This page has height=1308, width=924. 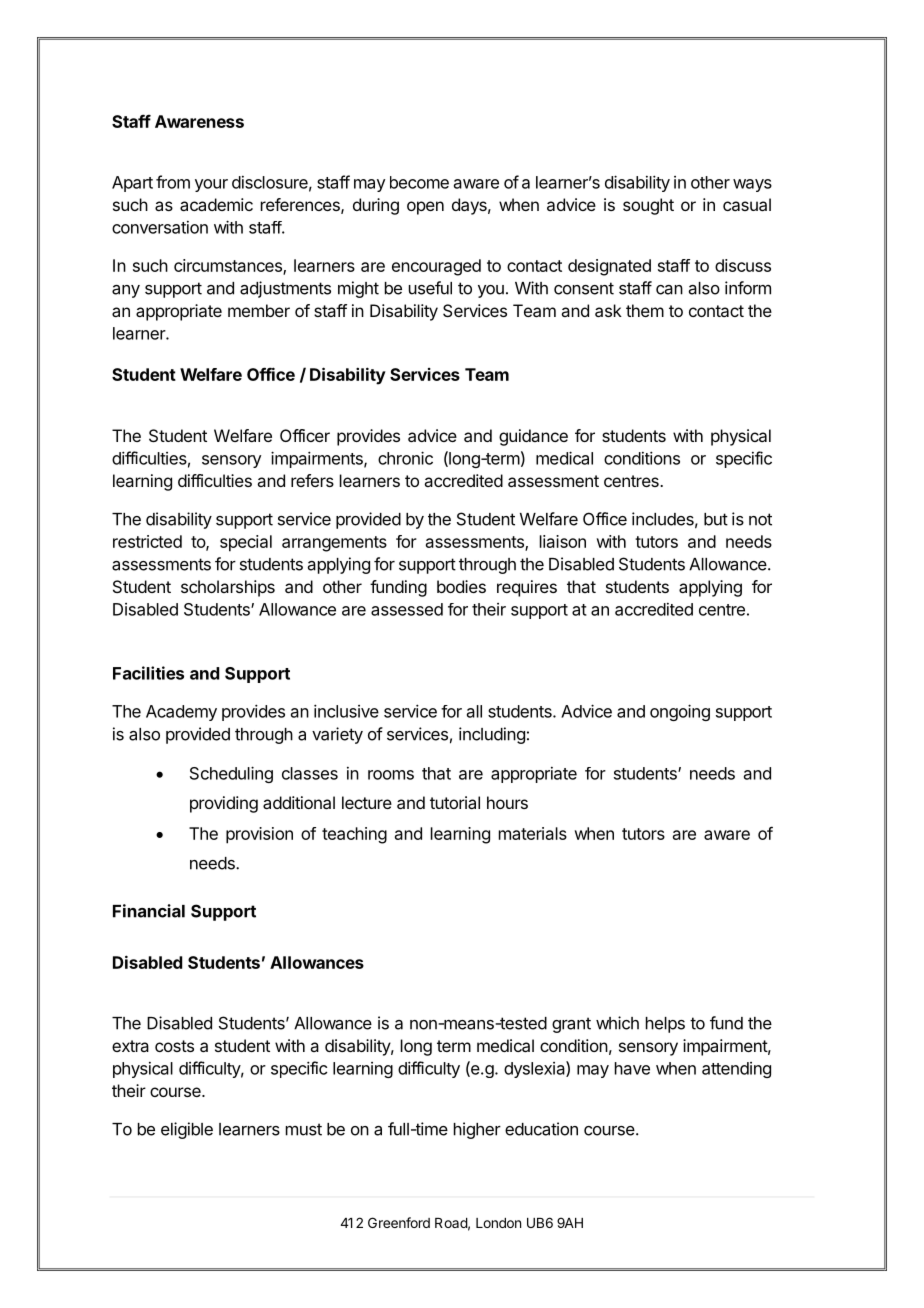 What do you see at coordinates (425, 208) in the page?
I see `open` at bounding box center [425, 208].
